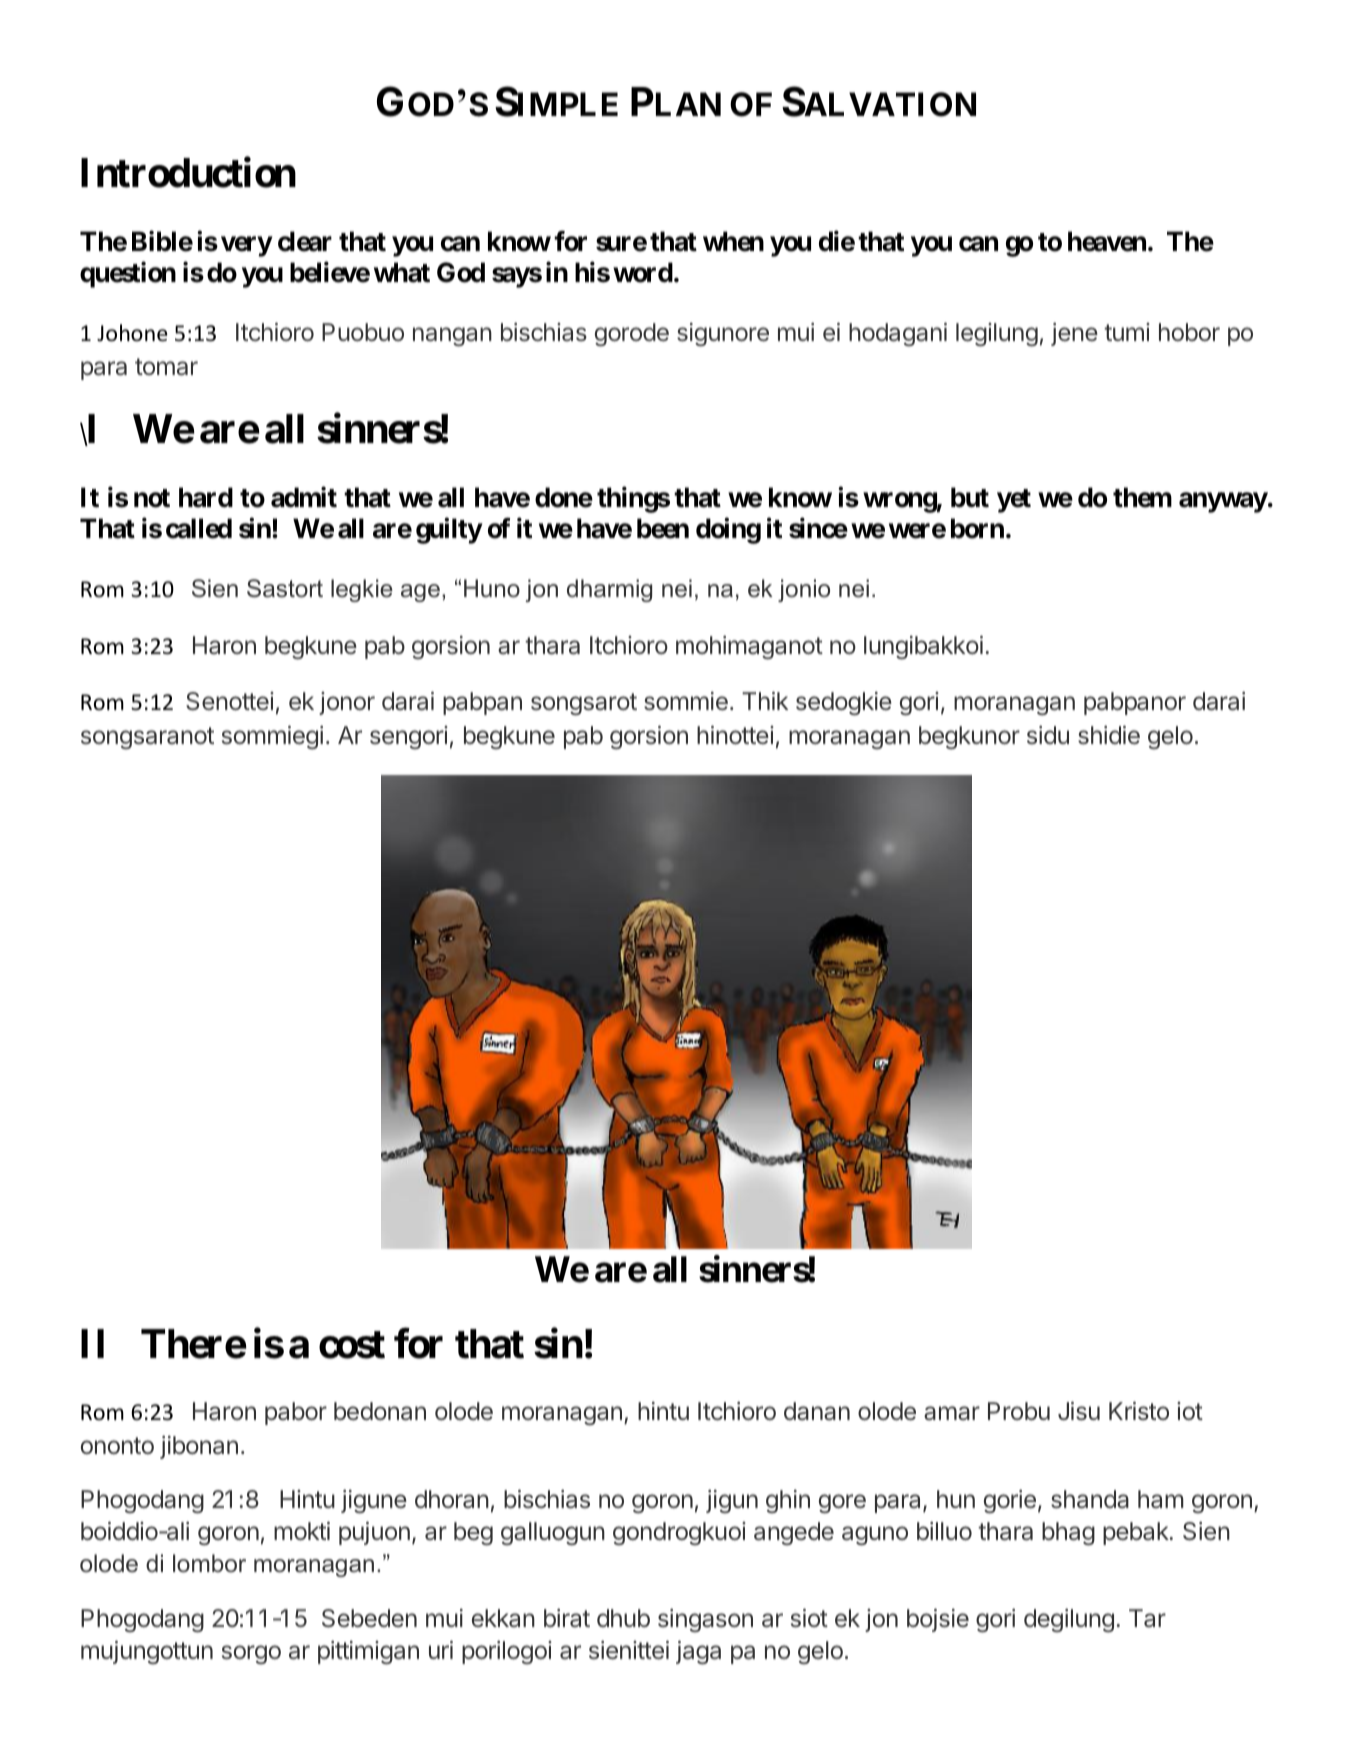  Describe the element at coordinates (352, 1345) in the screenshot. I see `cost` at that location.
